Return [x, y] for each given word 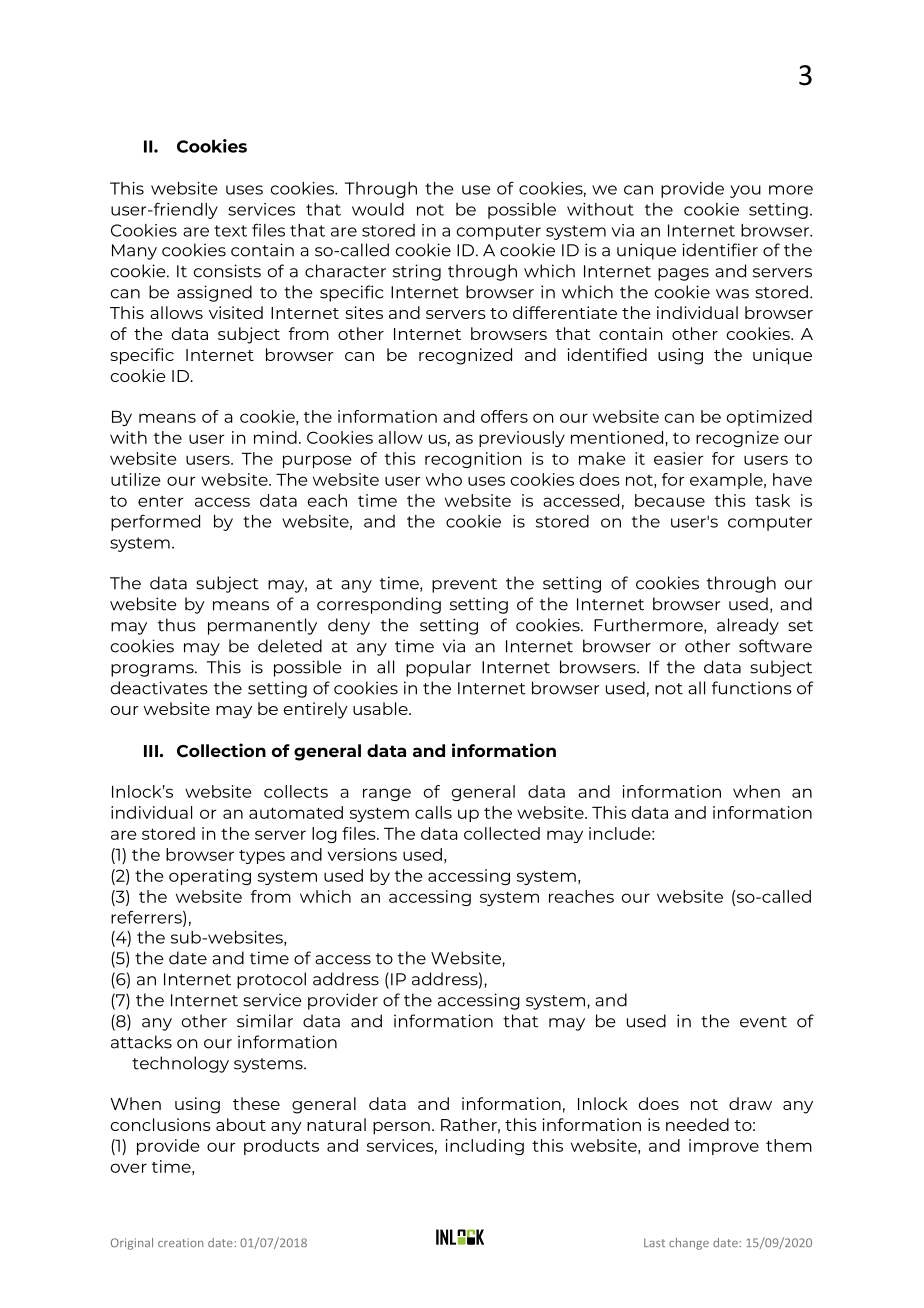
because [670, 500]
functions [752, 688]
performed [155, 522]
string [417, 272]
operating [210, 877]
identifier [720, 250]
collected [502, 833]
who [444, 479]
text [230, 231]
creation [180, 1242]
